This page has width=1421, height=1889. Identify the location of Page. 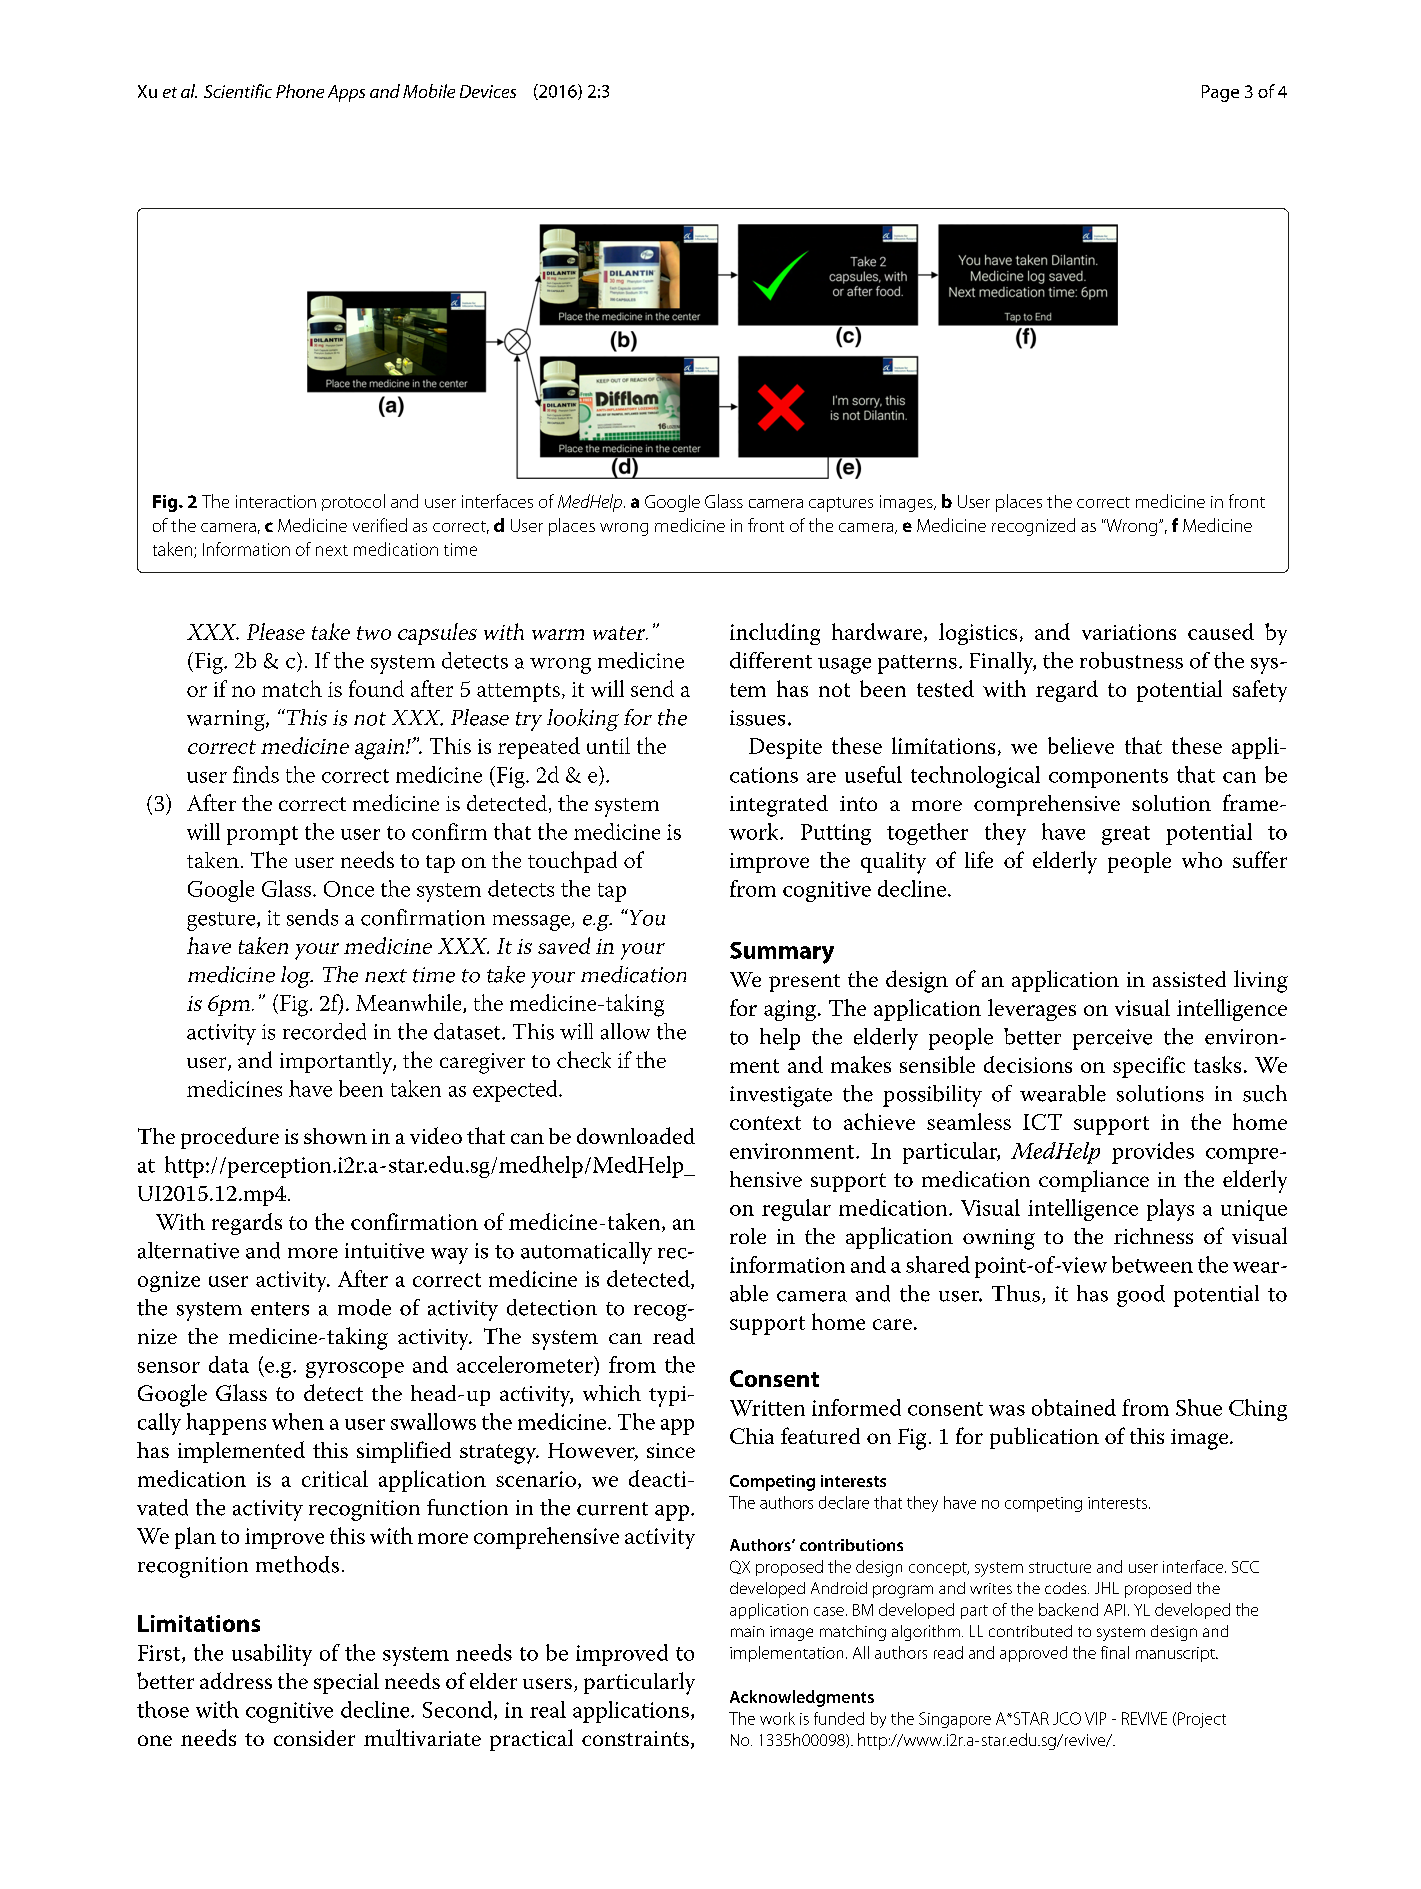
(1220, 93).
